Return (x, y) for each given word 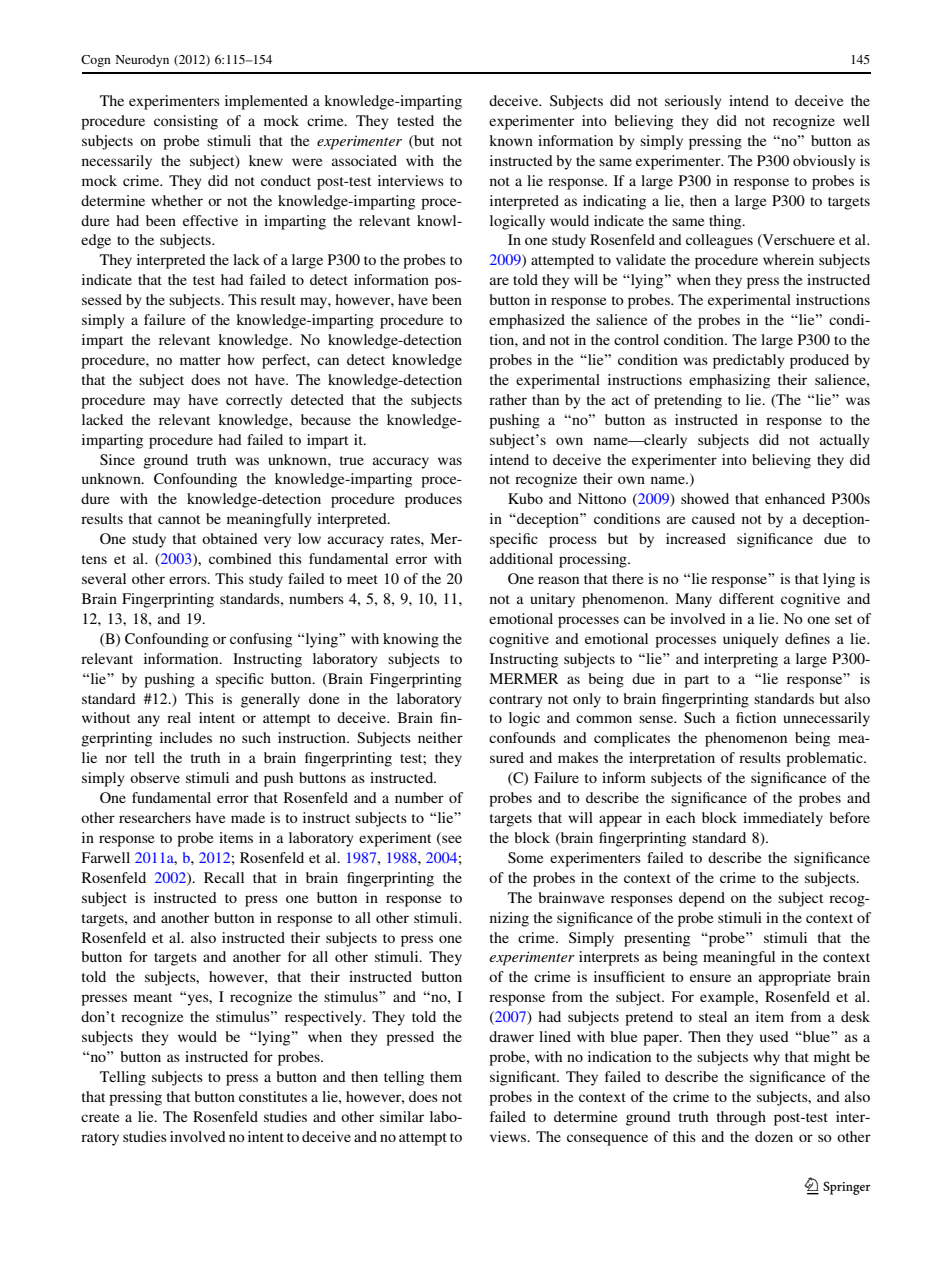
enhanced (795, 498)
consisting (186, 122)
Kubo (525, 498)
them (446, 1076)
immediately (783, 819)
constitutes (273, 1096)
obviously (824, 162)
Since (117, 459)
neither (440, 737)
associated (364, 160)
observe (155, 777)
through (741, 1118)
